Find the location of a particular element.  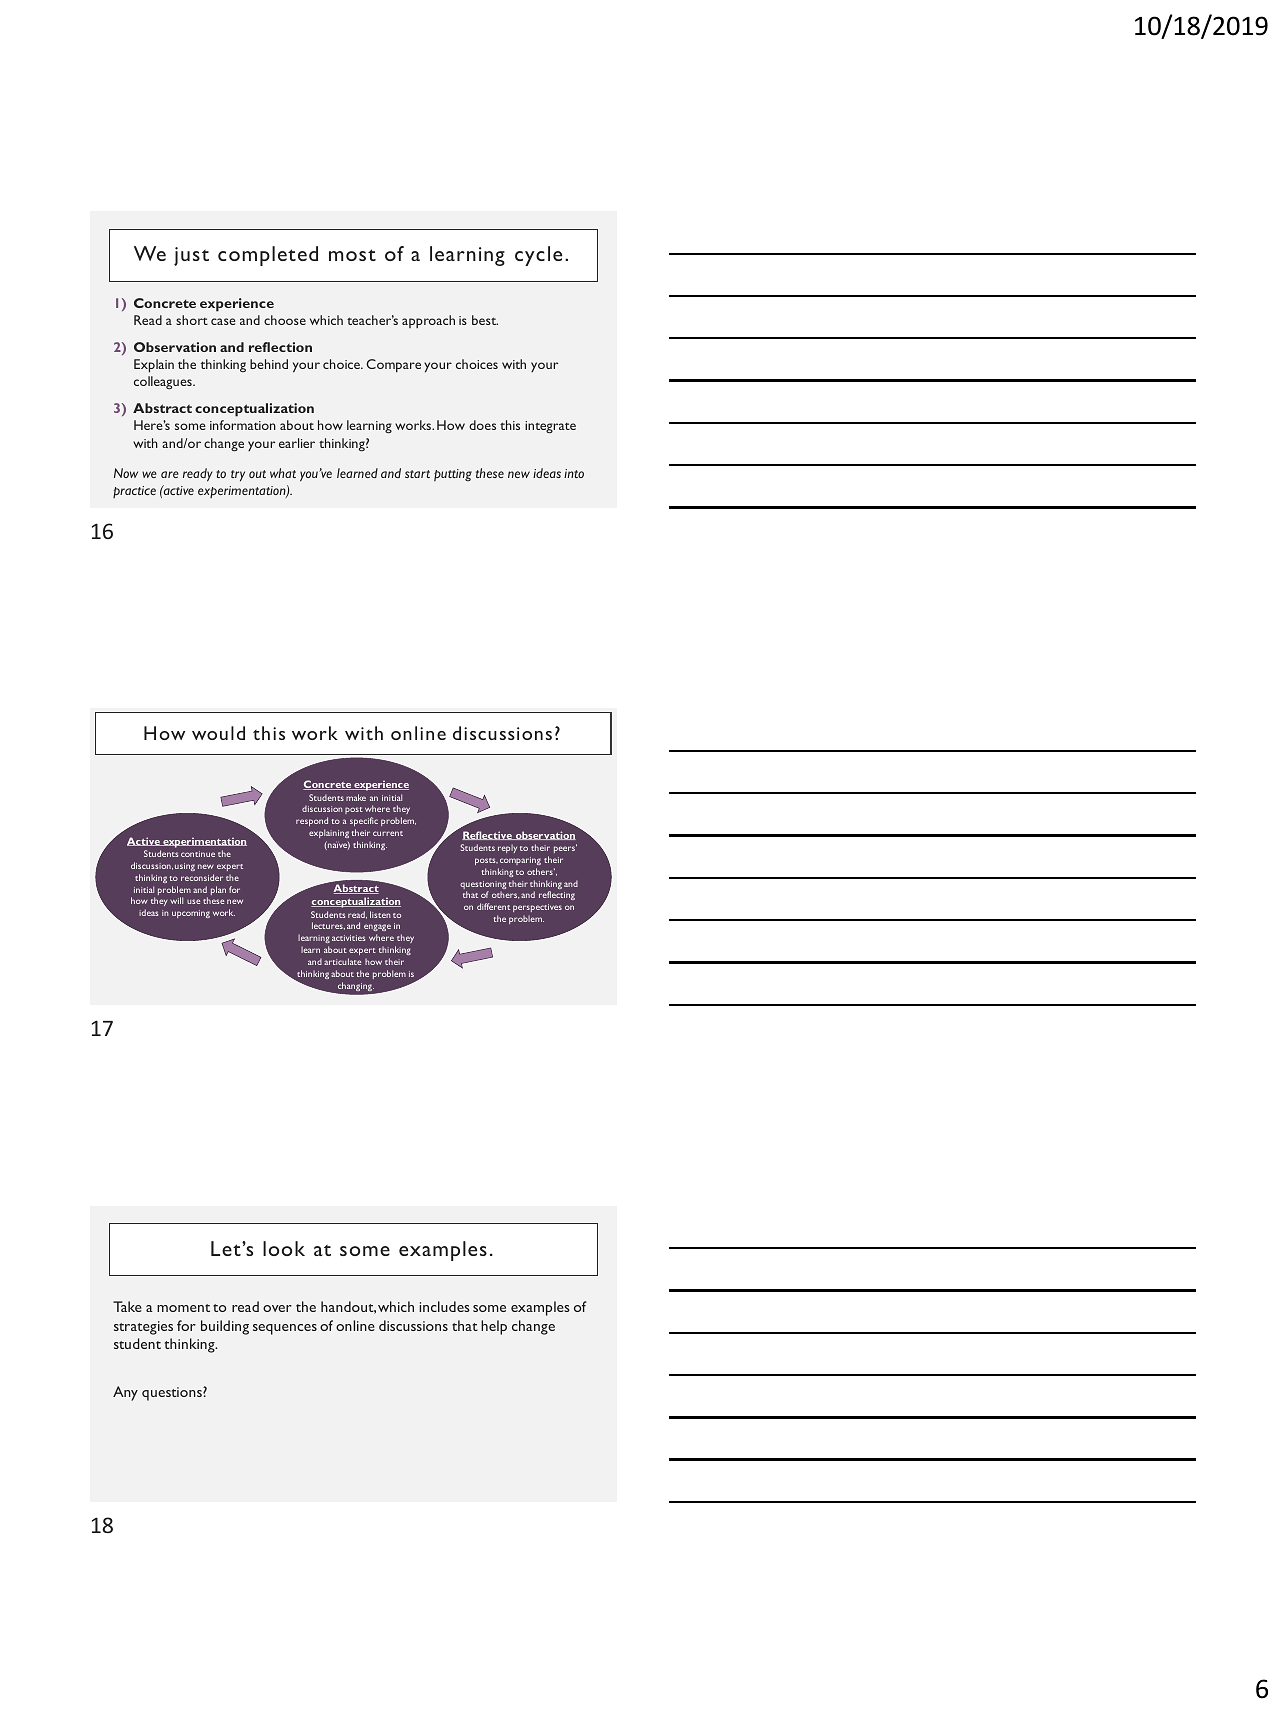

upcoming is located at coordinates (191, 914).
